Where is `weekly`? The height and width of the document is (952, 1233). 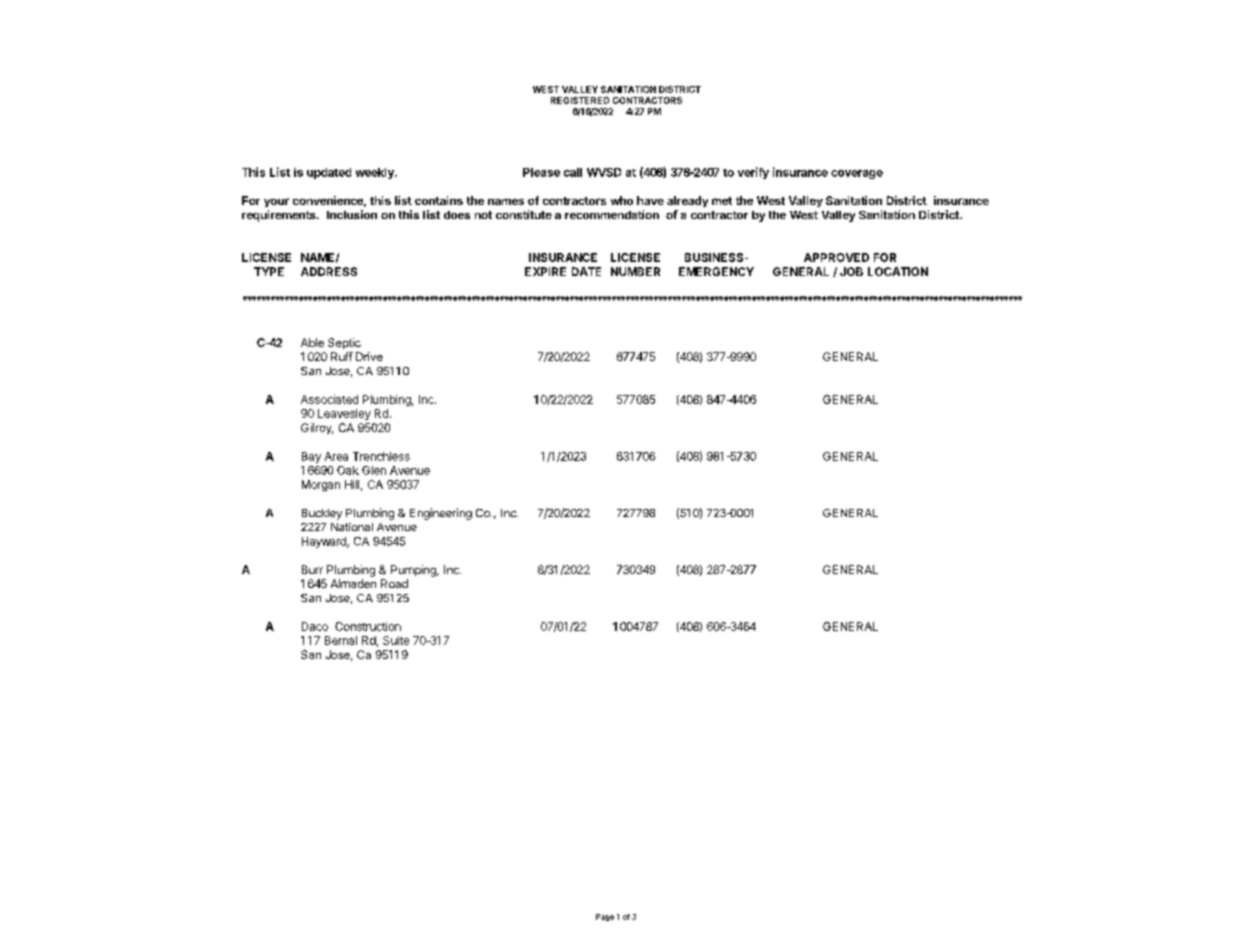
weekly is located at coordinates (376, 173).
